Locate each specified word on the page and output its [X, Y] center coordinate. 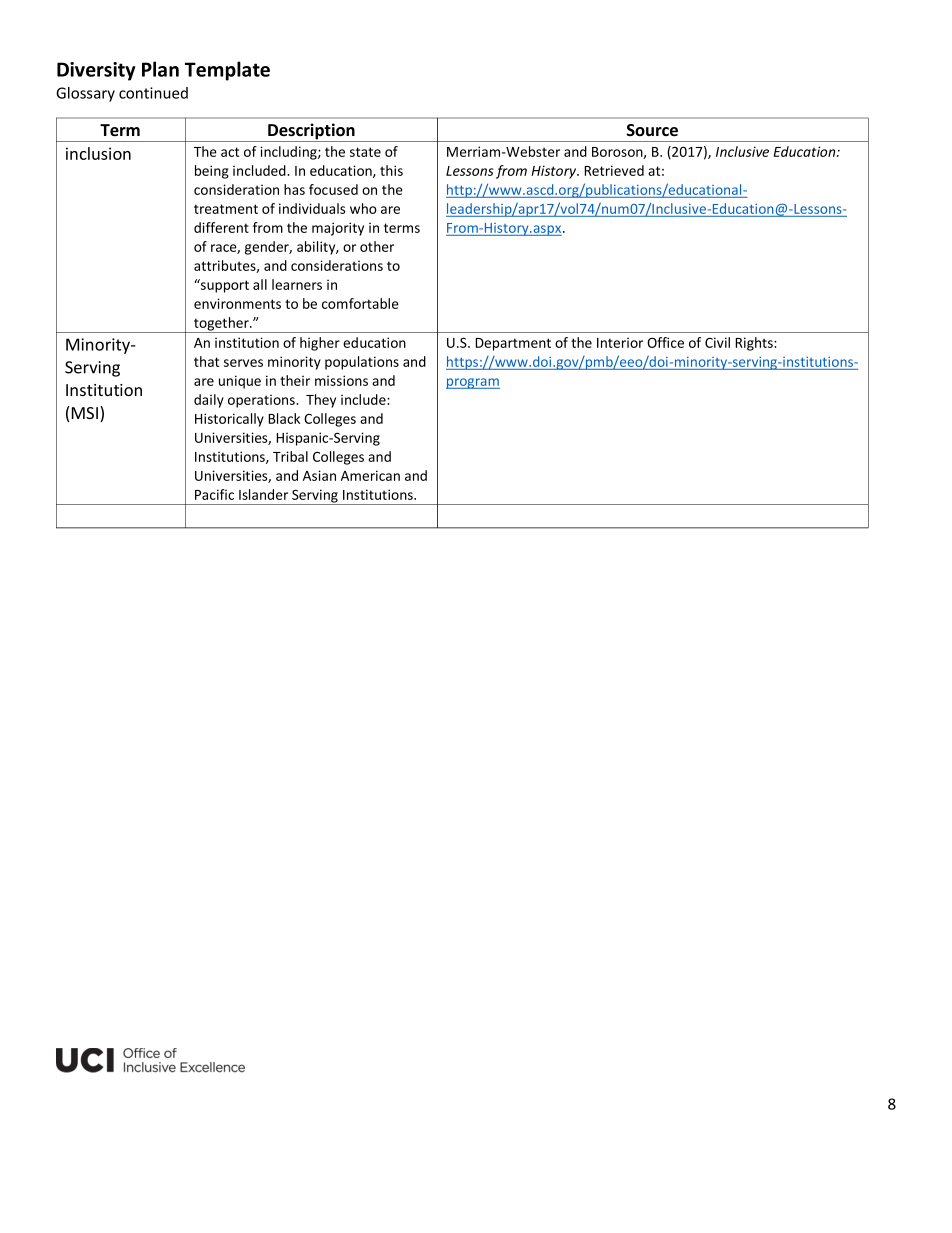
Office [665, 342]
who [363, 208]
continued [153, 93]
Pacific [214, 494]
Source [652, 130]
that [206, 361]
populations [362, 363]
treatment [226, 209]
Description [311, 132]
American [370, 475]
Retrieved [614, 170]
